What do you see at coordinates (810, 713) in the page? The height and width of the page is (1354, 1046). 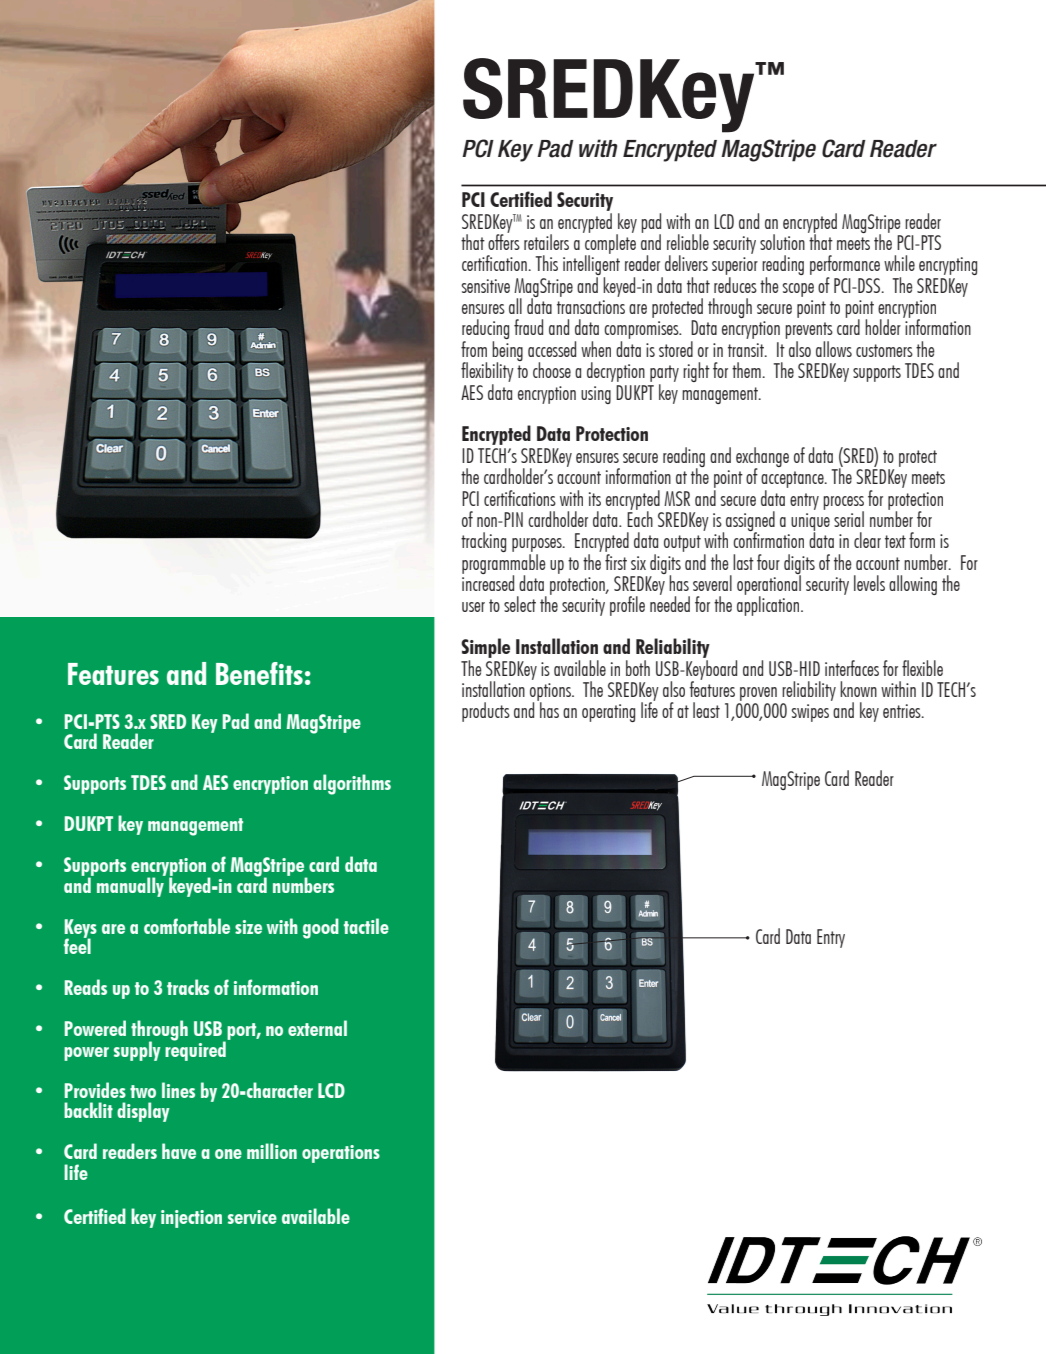 I see `swipes` at bounding box center [810, 713].
